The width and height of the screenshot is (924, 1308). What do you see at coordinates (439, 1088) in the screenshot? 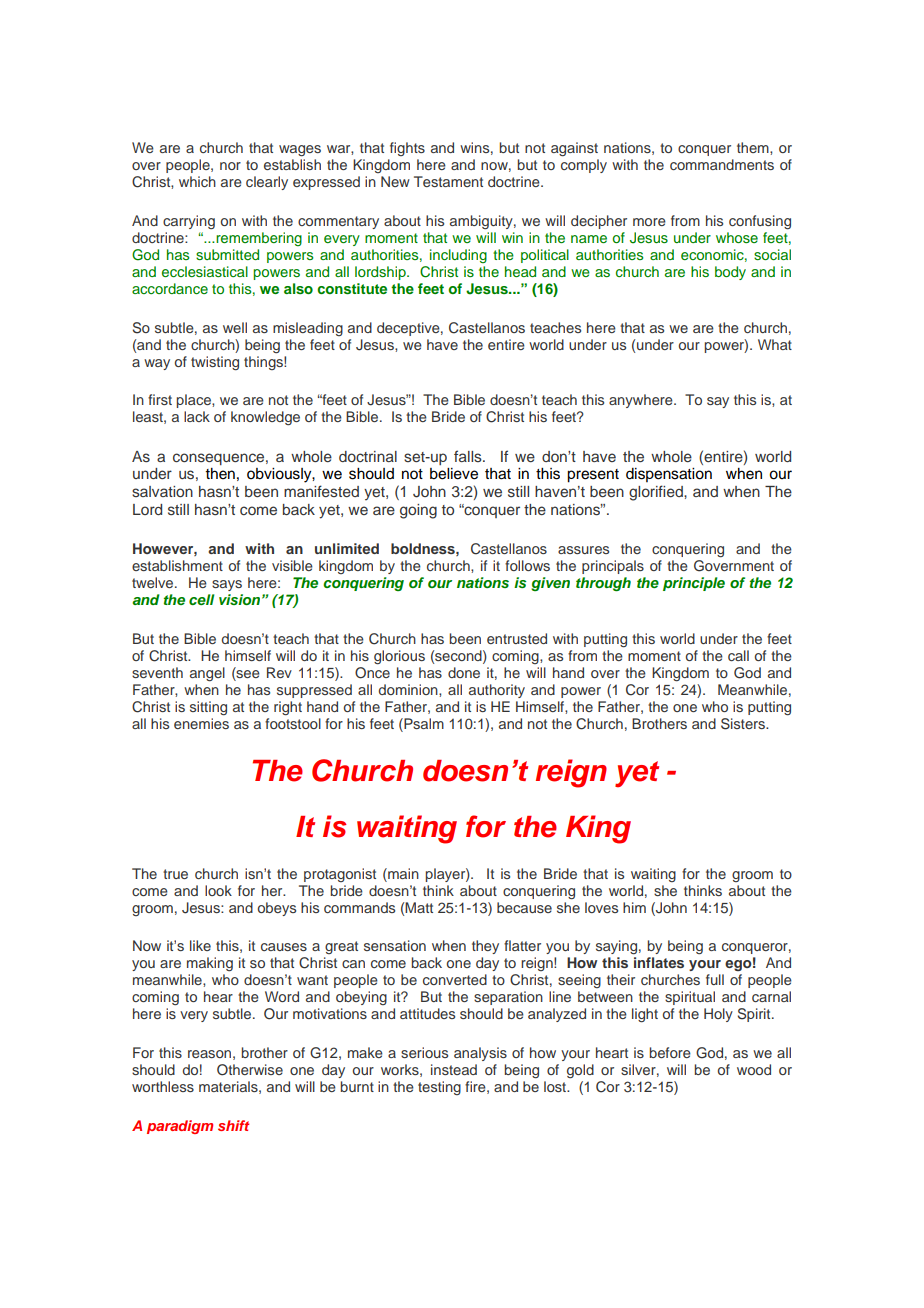
I see `testing` at bounding box center [439, 1088].
